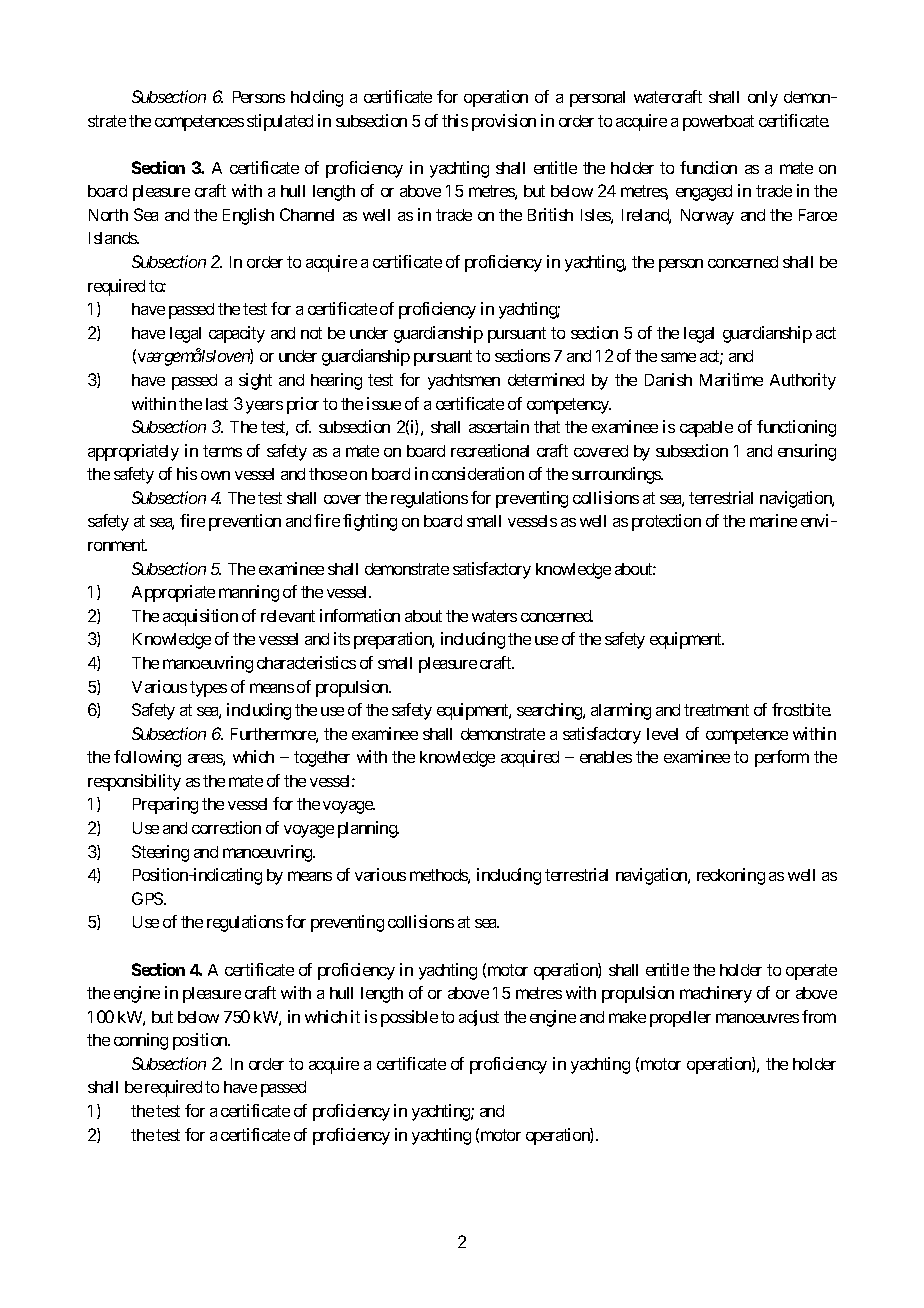 Image resolution: width=924 pixels, height=1308 pixels. I want to click on manning, so click(249, 593).
